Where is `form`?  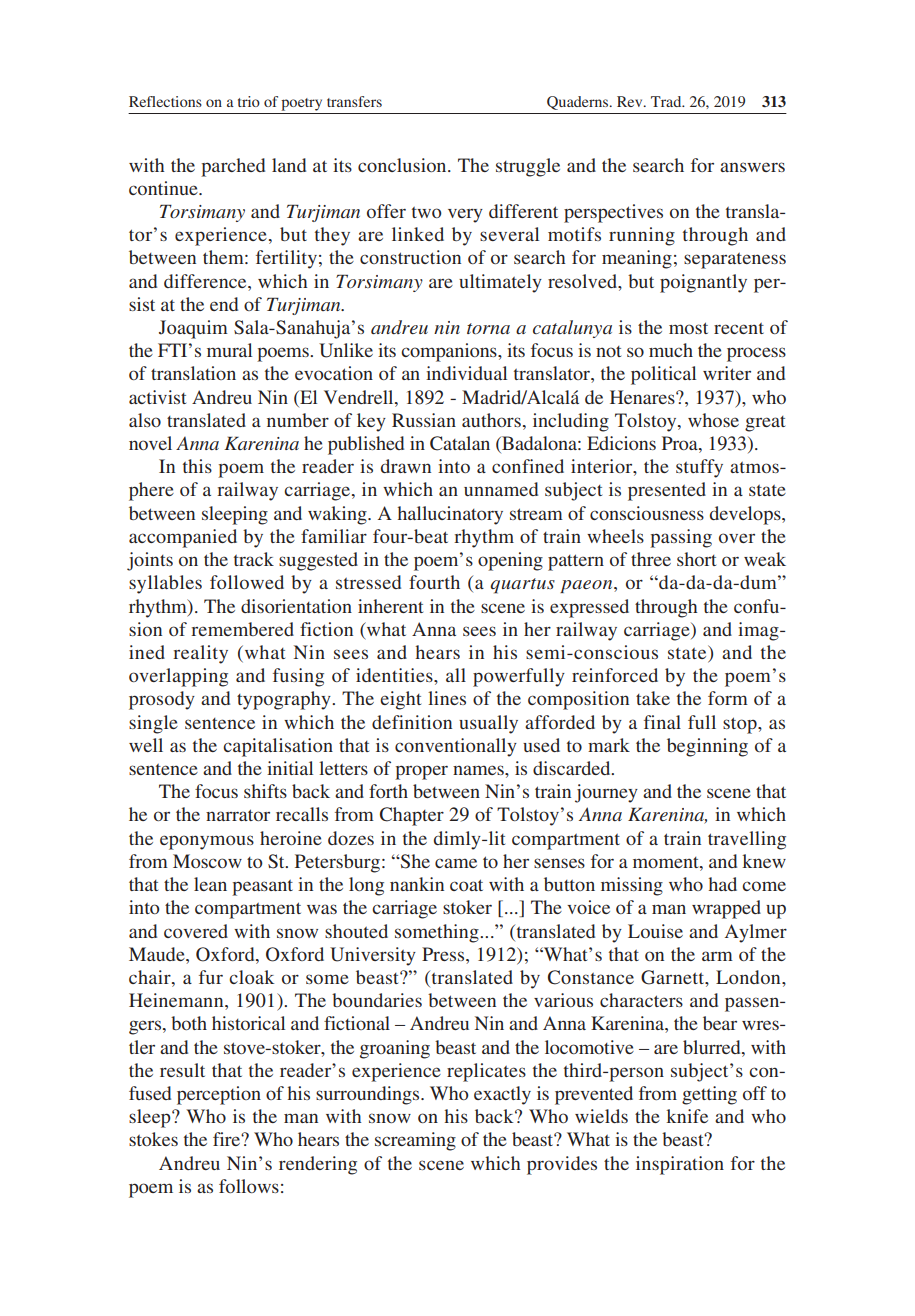 form is located at coordinates (728, 698).
